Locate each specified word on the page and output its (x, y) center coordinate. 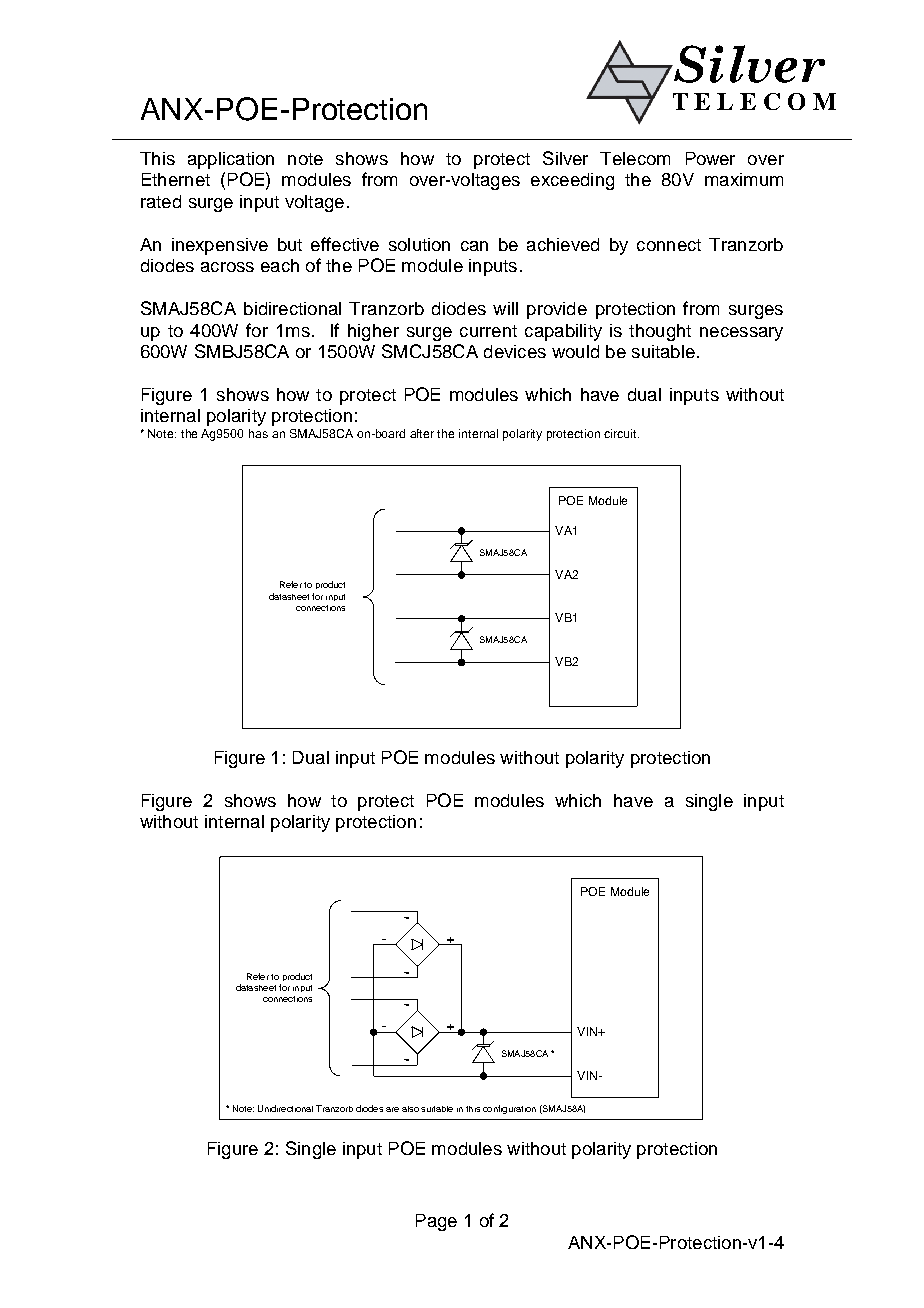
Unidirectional (285, 1108)
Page (436, 1222)
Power (710, 158)
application (231, 160)
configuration (509, 1109)
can (474, 246)
